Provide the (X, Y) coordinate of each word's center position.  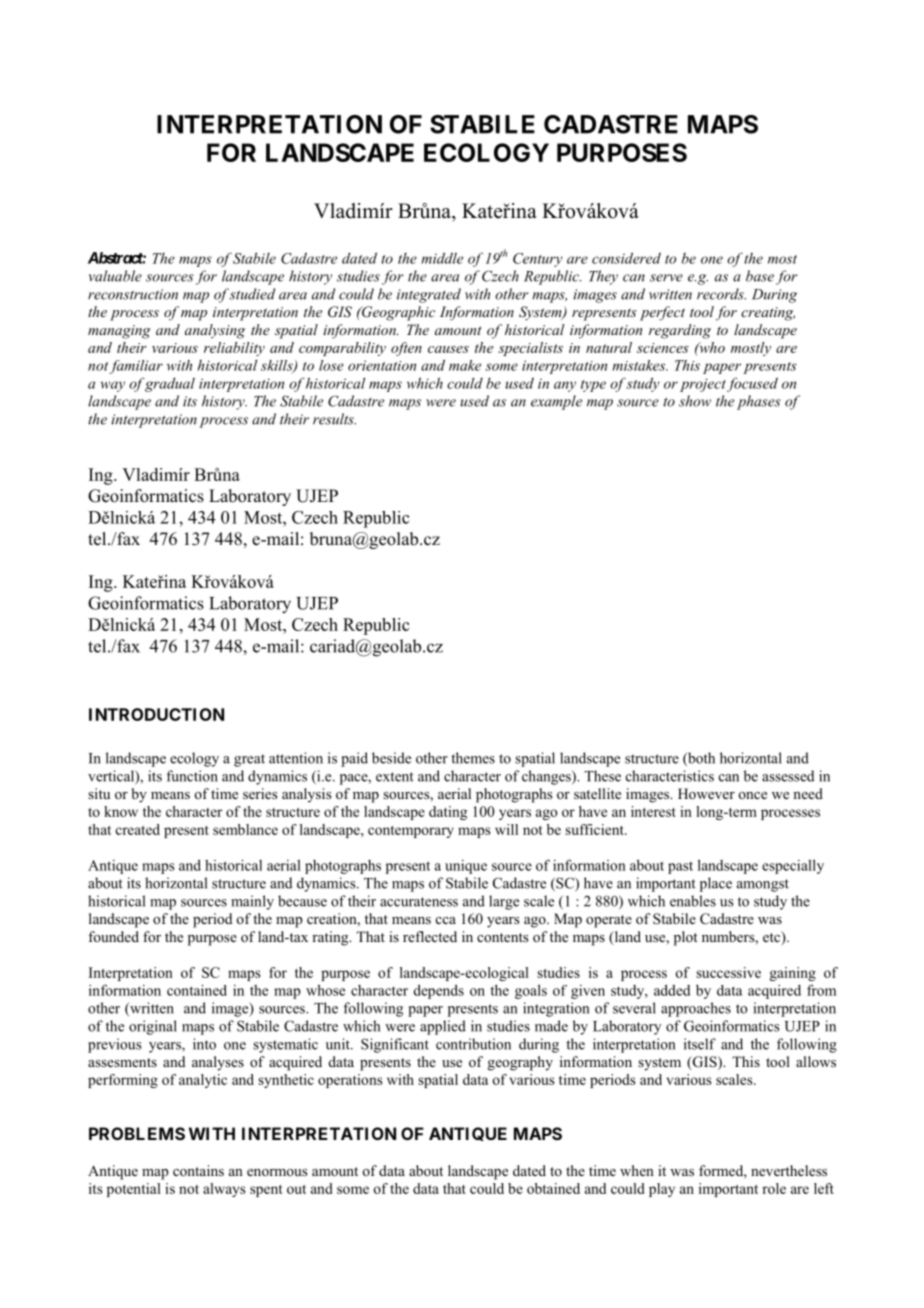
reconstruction (133, 294)
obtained (553, 1188)
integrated (429, 295)
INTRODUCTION (156, 714)
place (716, 884)
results (334, 419)
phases (759, 402)
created (138, 829)
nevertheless (789, 1170)
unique (466, 867)
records (721, 294)
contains (198, 1170)
